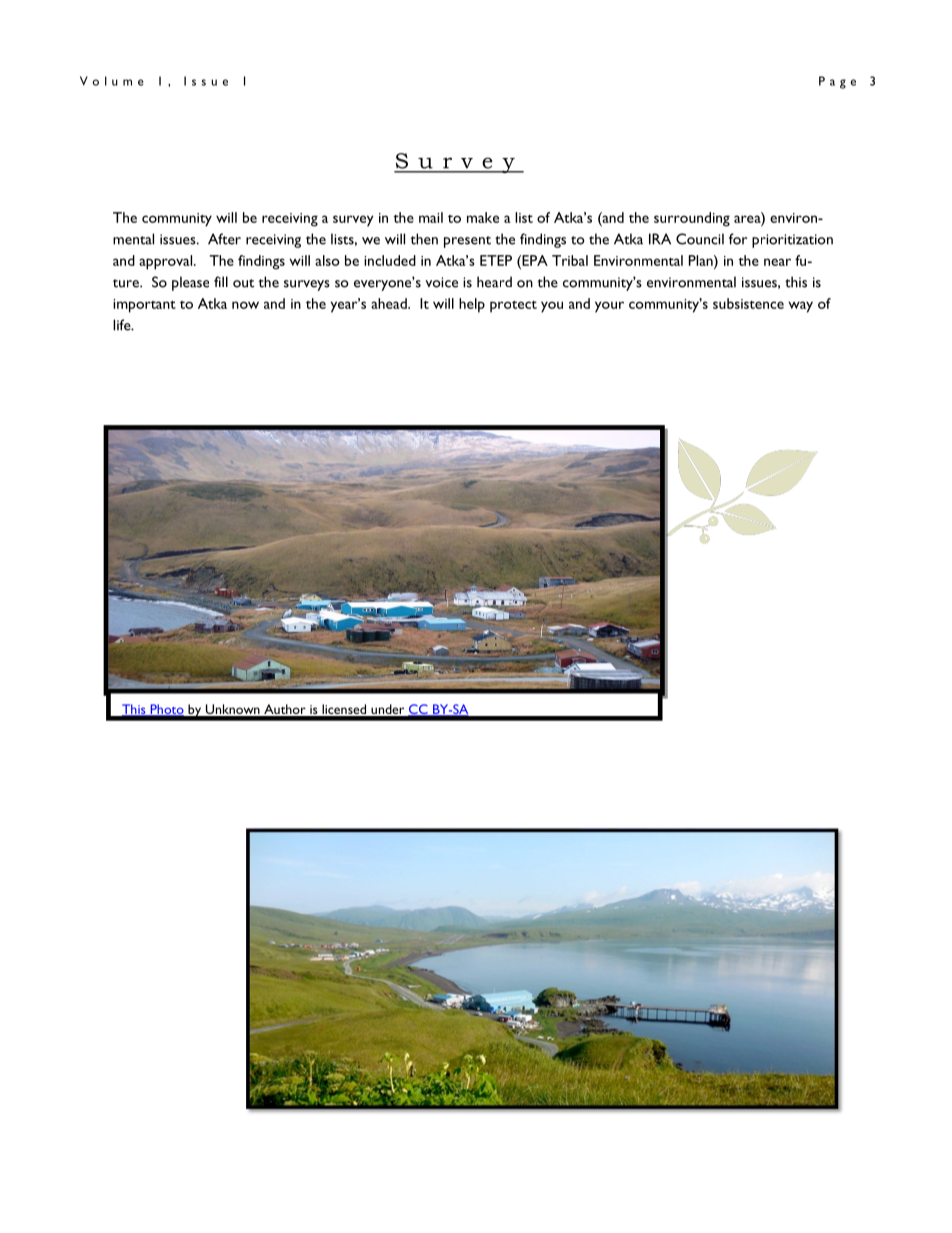  Describe the element at coordinates (221, 281) in the screenshot. I see `fill` at that location.
